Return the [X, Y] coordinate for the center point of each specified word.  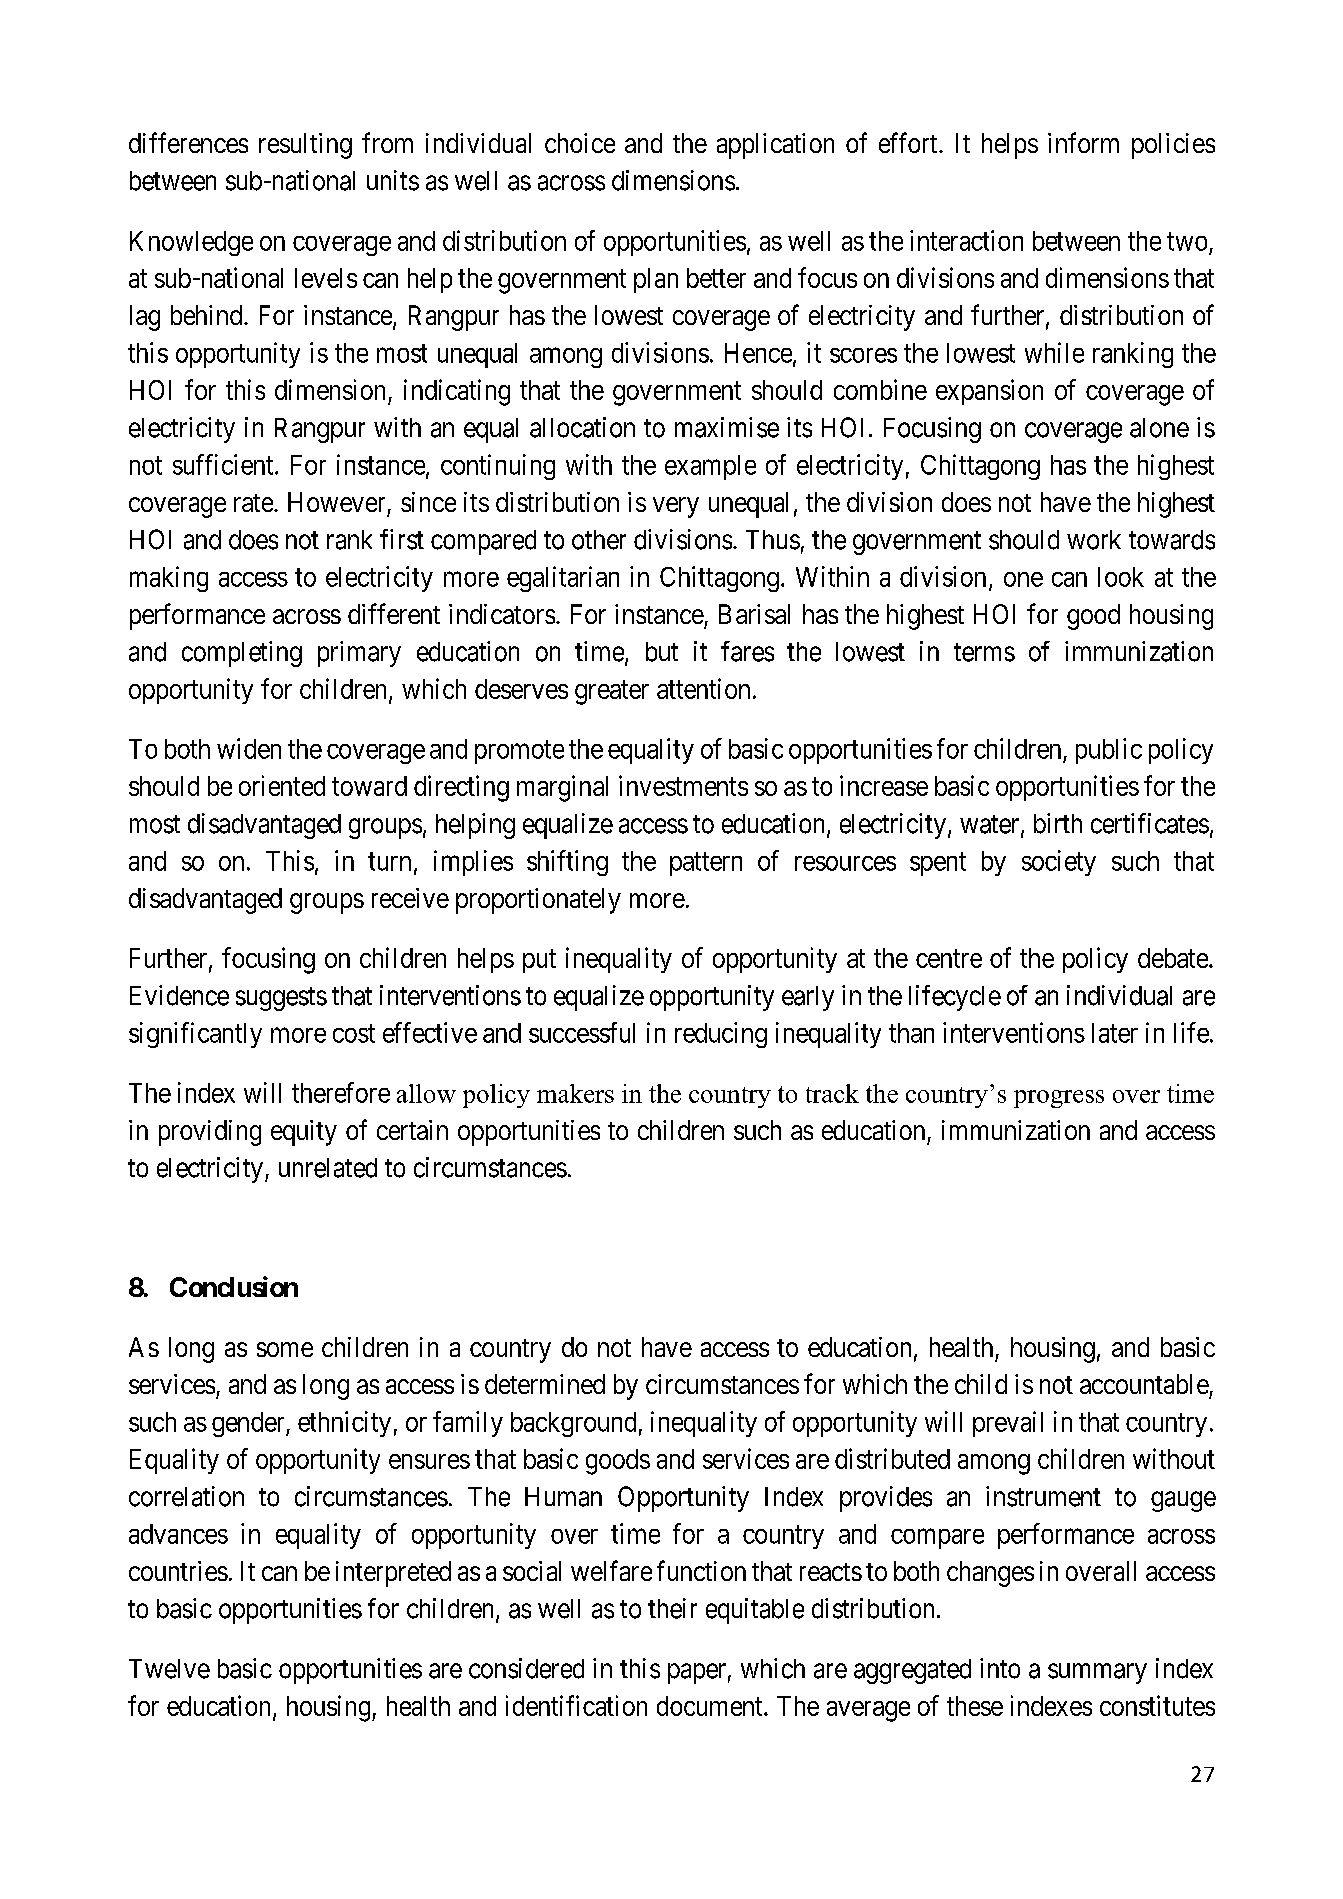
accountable [1144, 1384]
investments [683, 785]
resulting [305, 146]
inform [1083, 142]
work [1094, 540]
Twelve [169, 1669]
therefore [341, 1092]
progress [1059, 1099]
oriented [282, 785]
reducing [721, 1035]
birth [1058, 823]
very [676, 507]
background [573, 1424]
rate [254, 503]
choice [580, 143]
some [285, 1349]
